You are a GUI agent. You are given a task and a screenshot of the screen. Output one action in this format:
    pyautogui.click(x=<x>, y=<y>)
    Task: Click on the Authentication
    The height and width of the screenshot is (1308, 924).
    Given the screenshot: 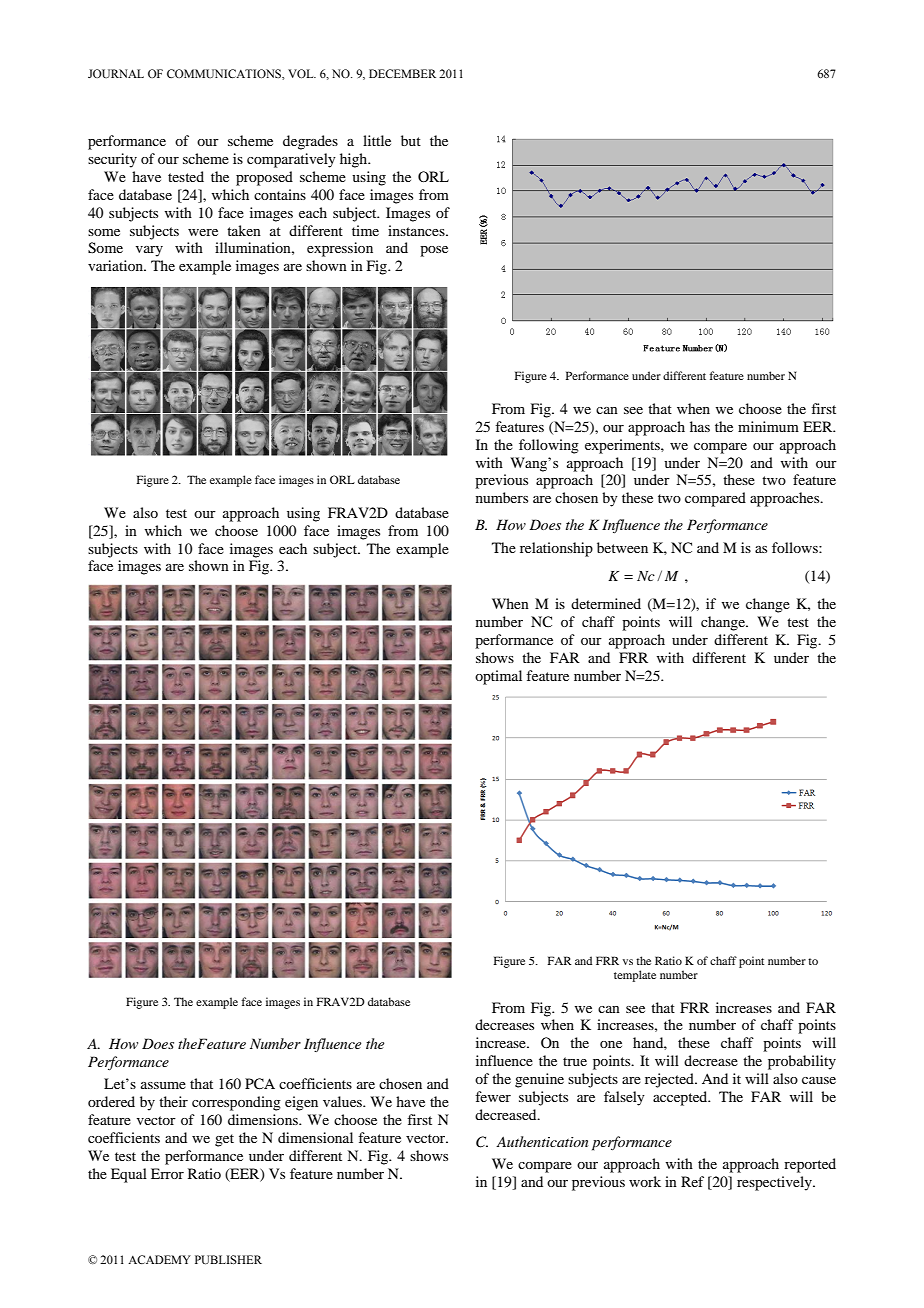 What is the action you would take?
    pyautogui.click(x=542, y=1141)
